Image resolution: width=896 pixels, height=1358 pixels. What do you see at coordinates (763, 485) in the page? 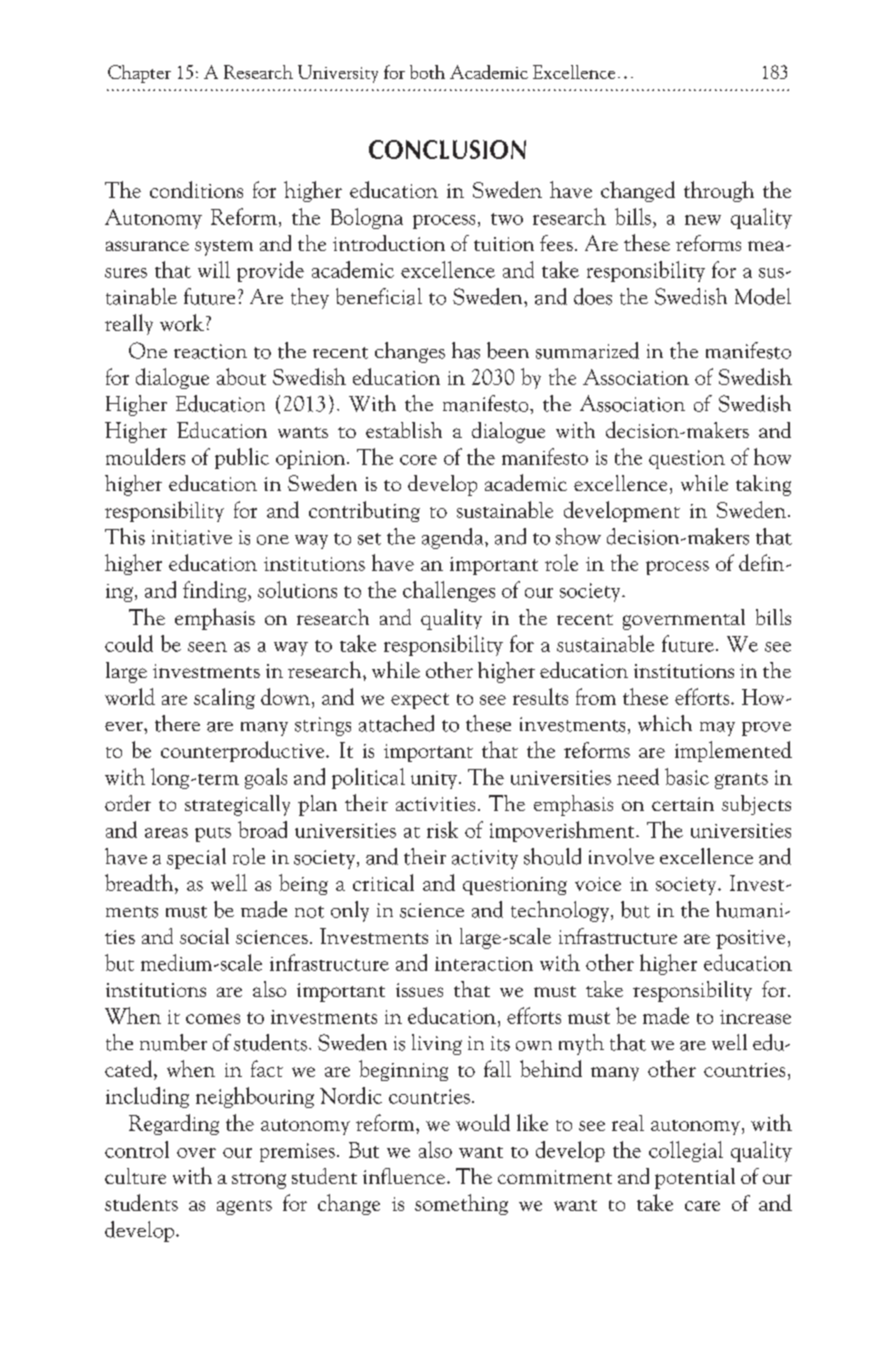
I see `taking` at bounding box center [763, 485].
